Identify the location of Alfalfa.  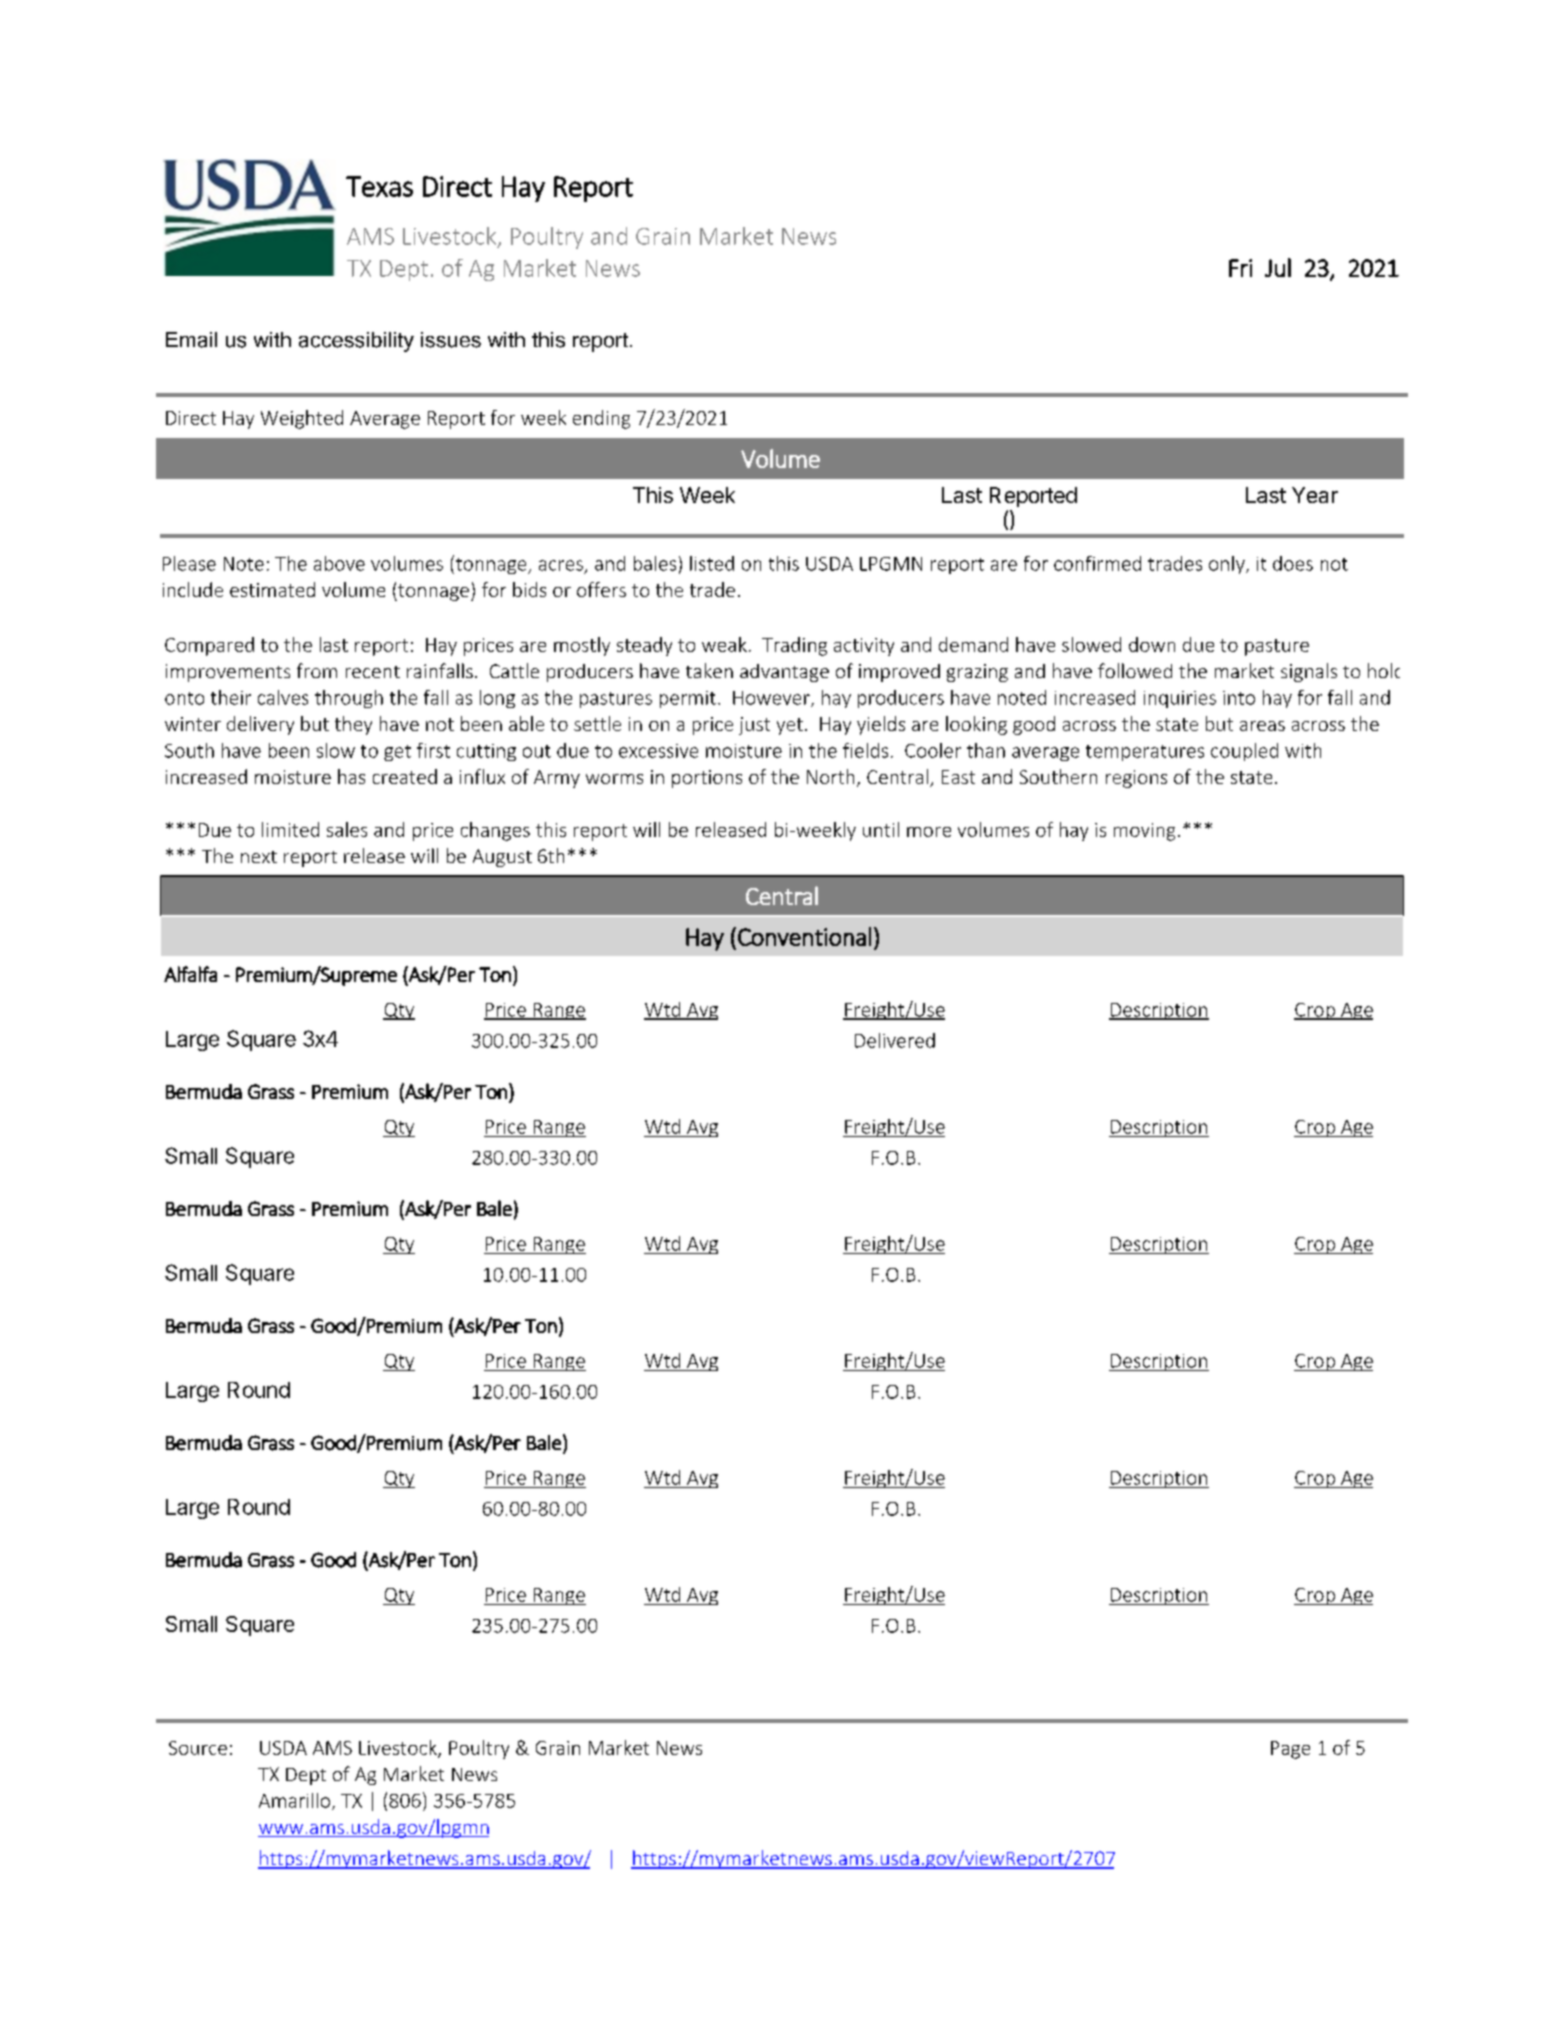
(190, 974).
